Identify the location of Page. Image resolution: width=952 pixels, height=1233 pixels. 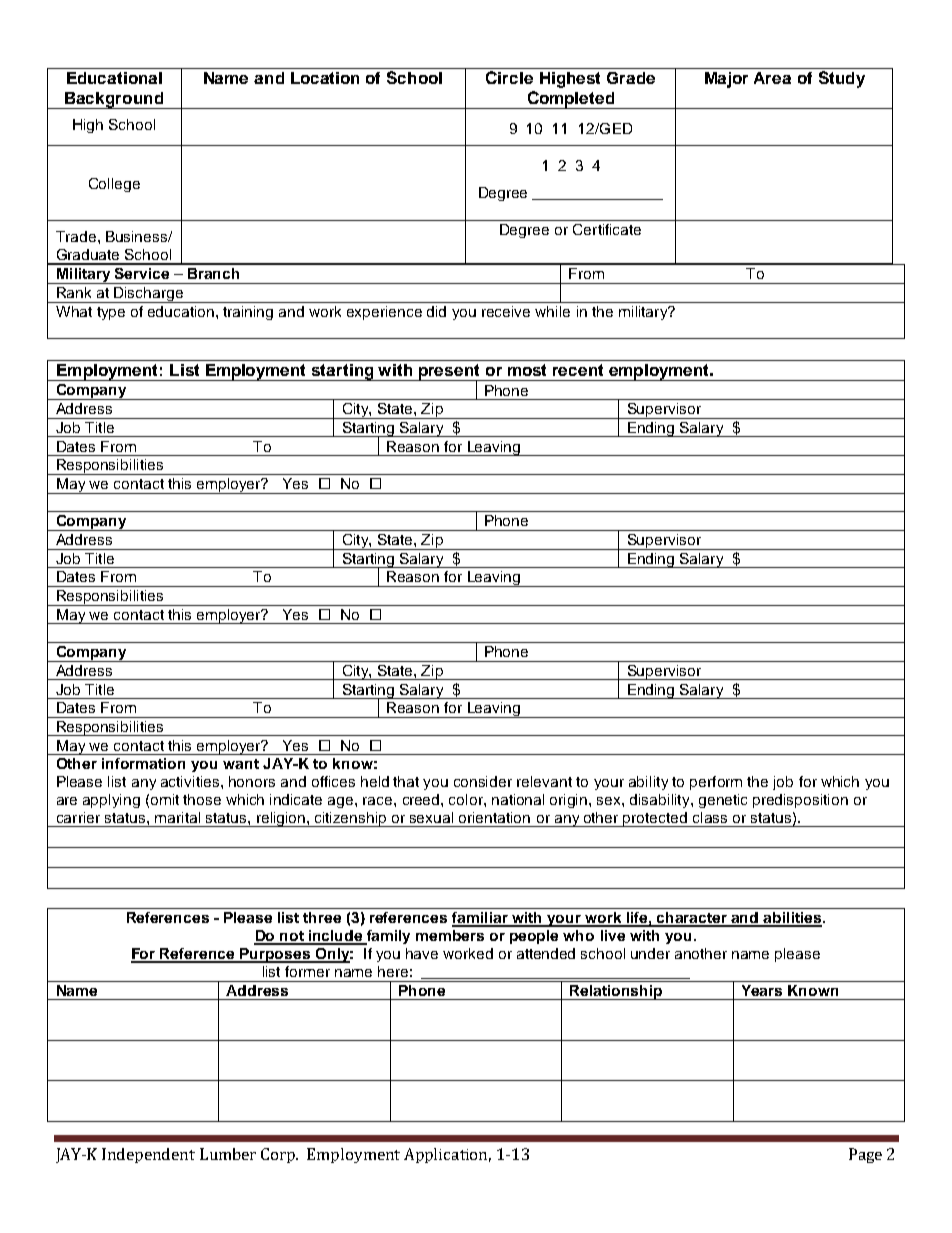
(865, 1155).
